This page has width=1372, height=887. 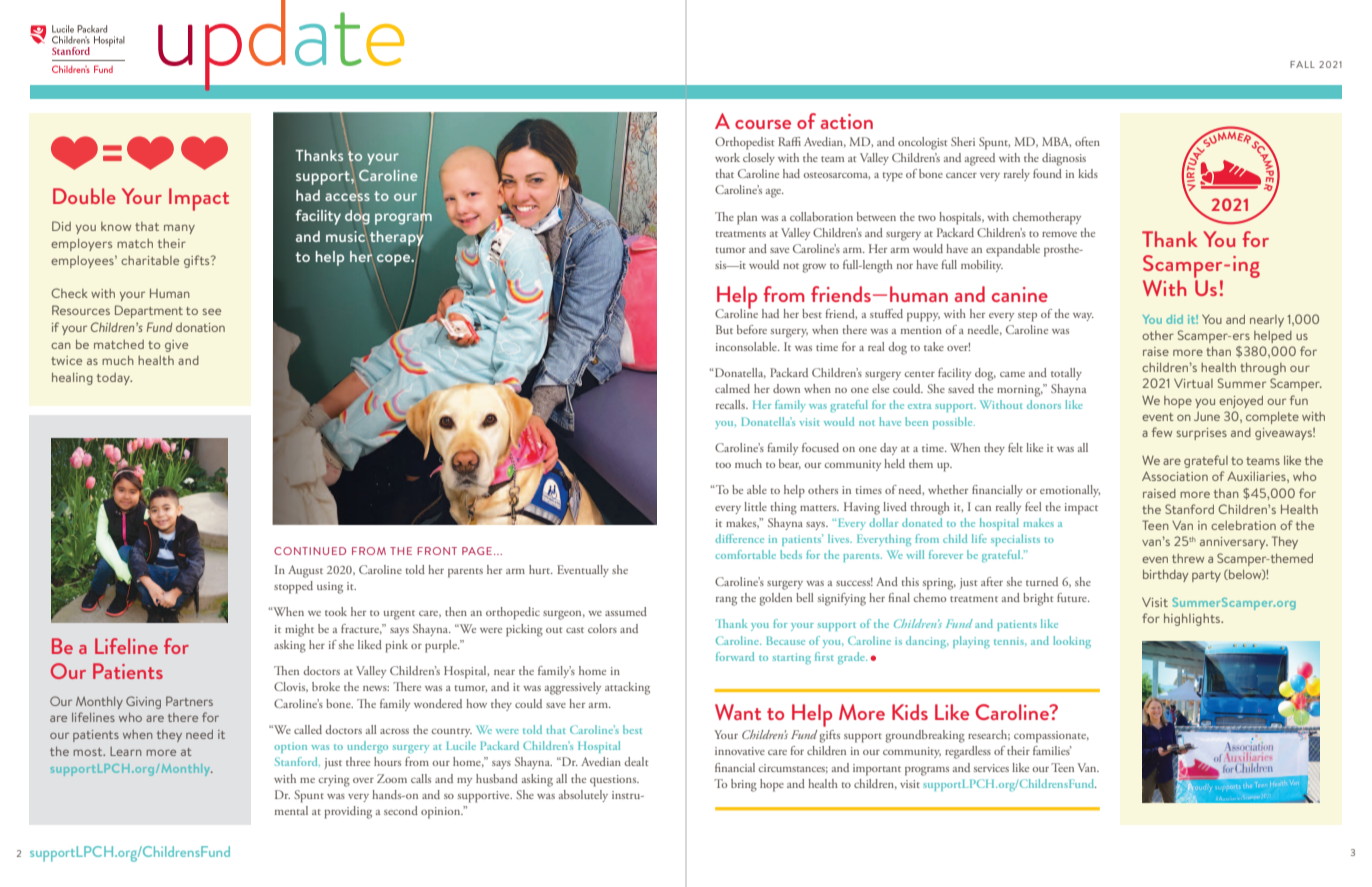 I want to click on often, so click(x=1087, y=141).
